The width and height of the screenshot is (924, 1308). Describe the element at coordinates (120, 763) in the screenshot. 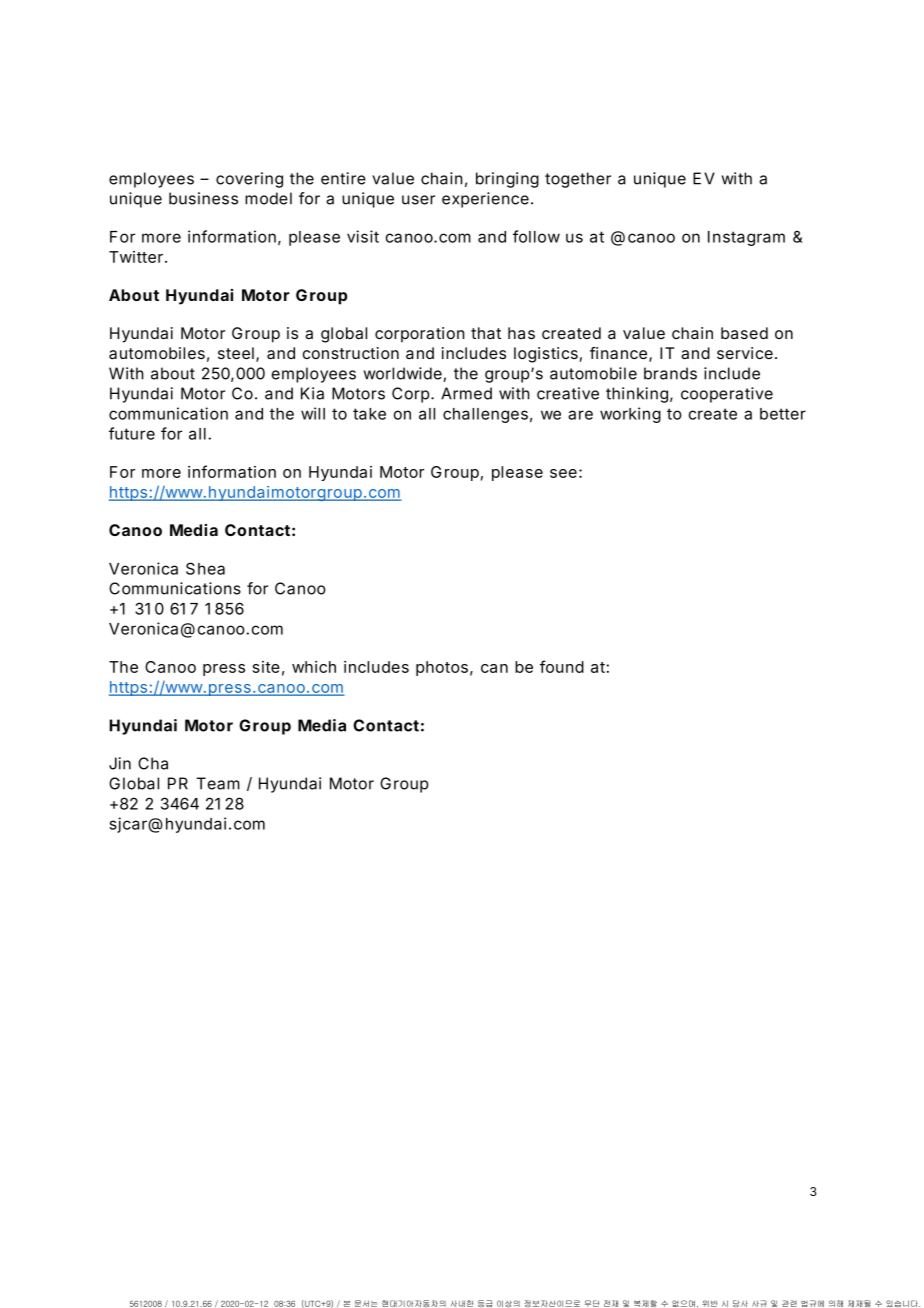

I see `Jin` at that location.
